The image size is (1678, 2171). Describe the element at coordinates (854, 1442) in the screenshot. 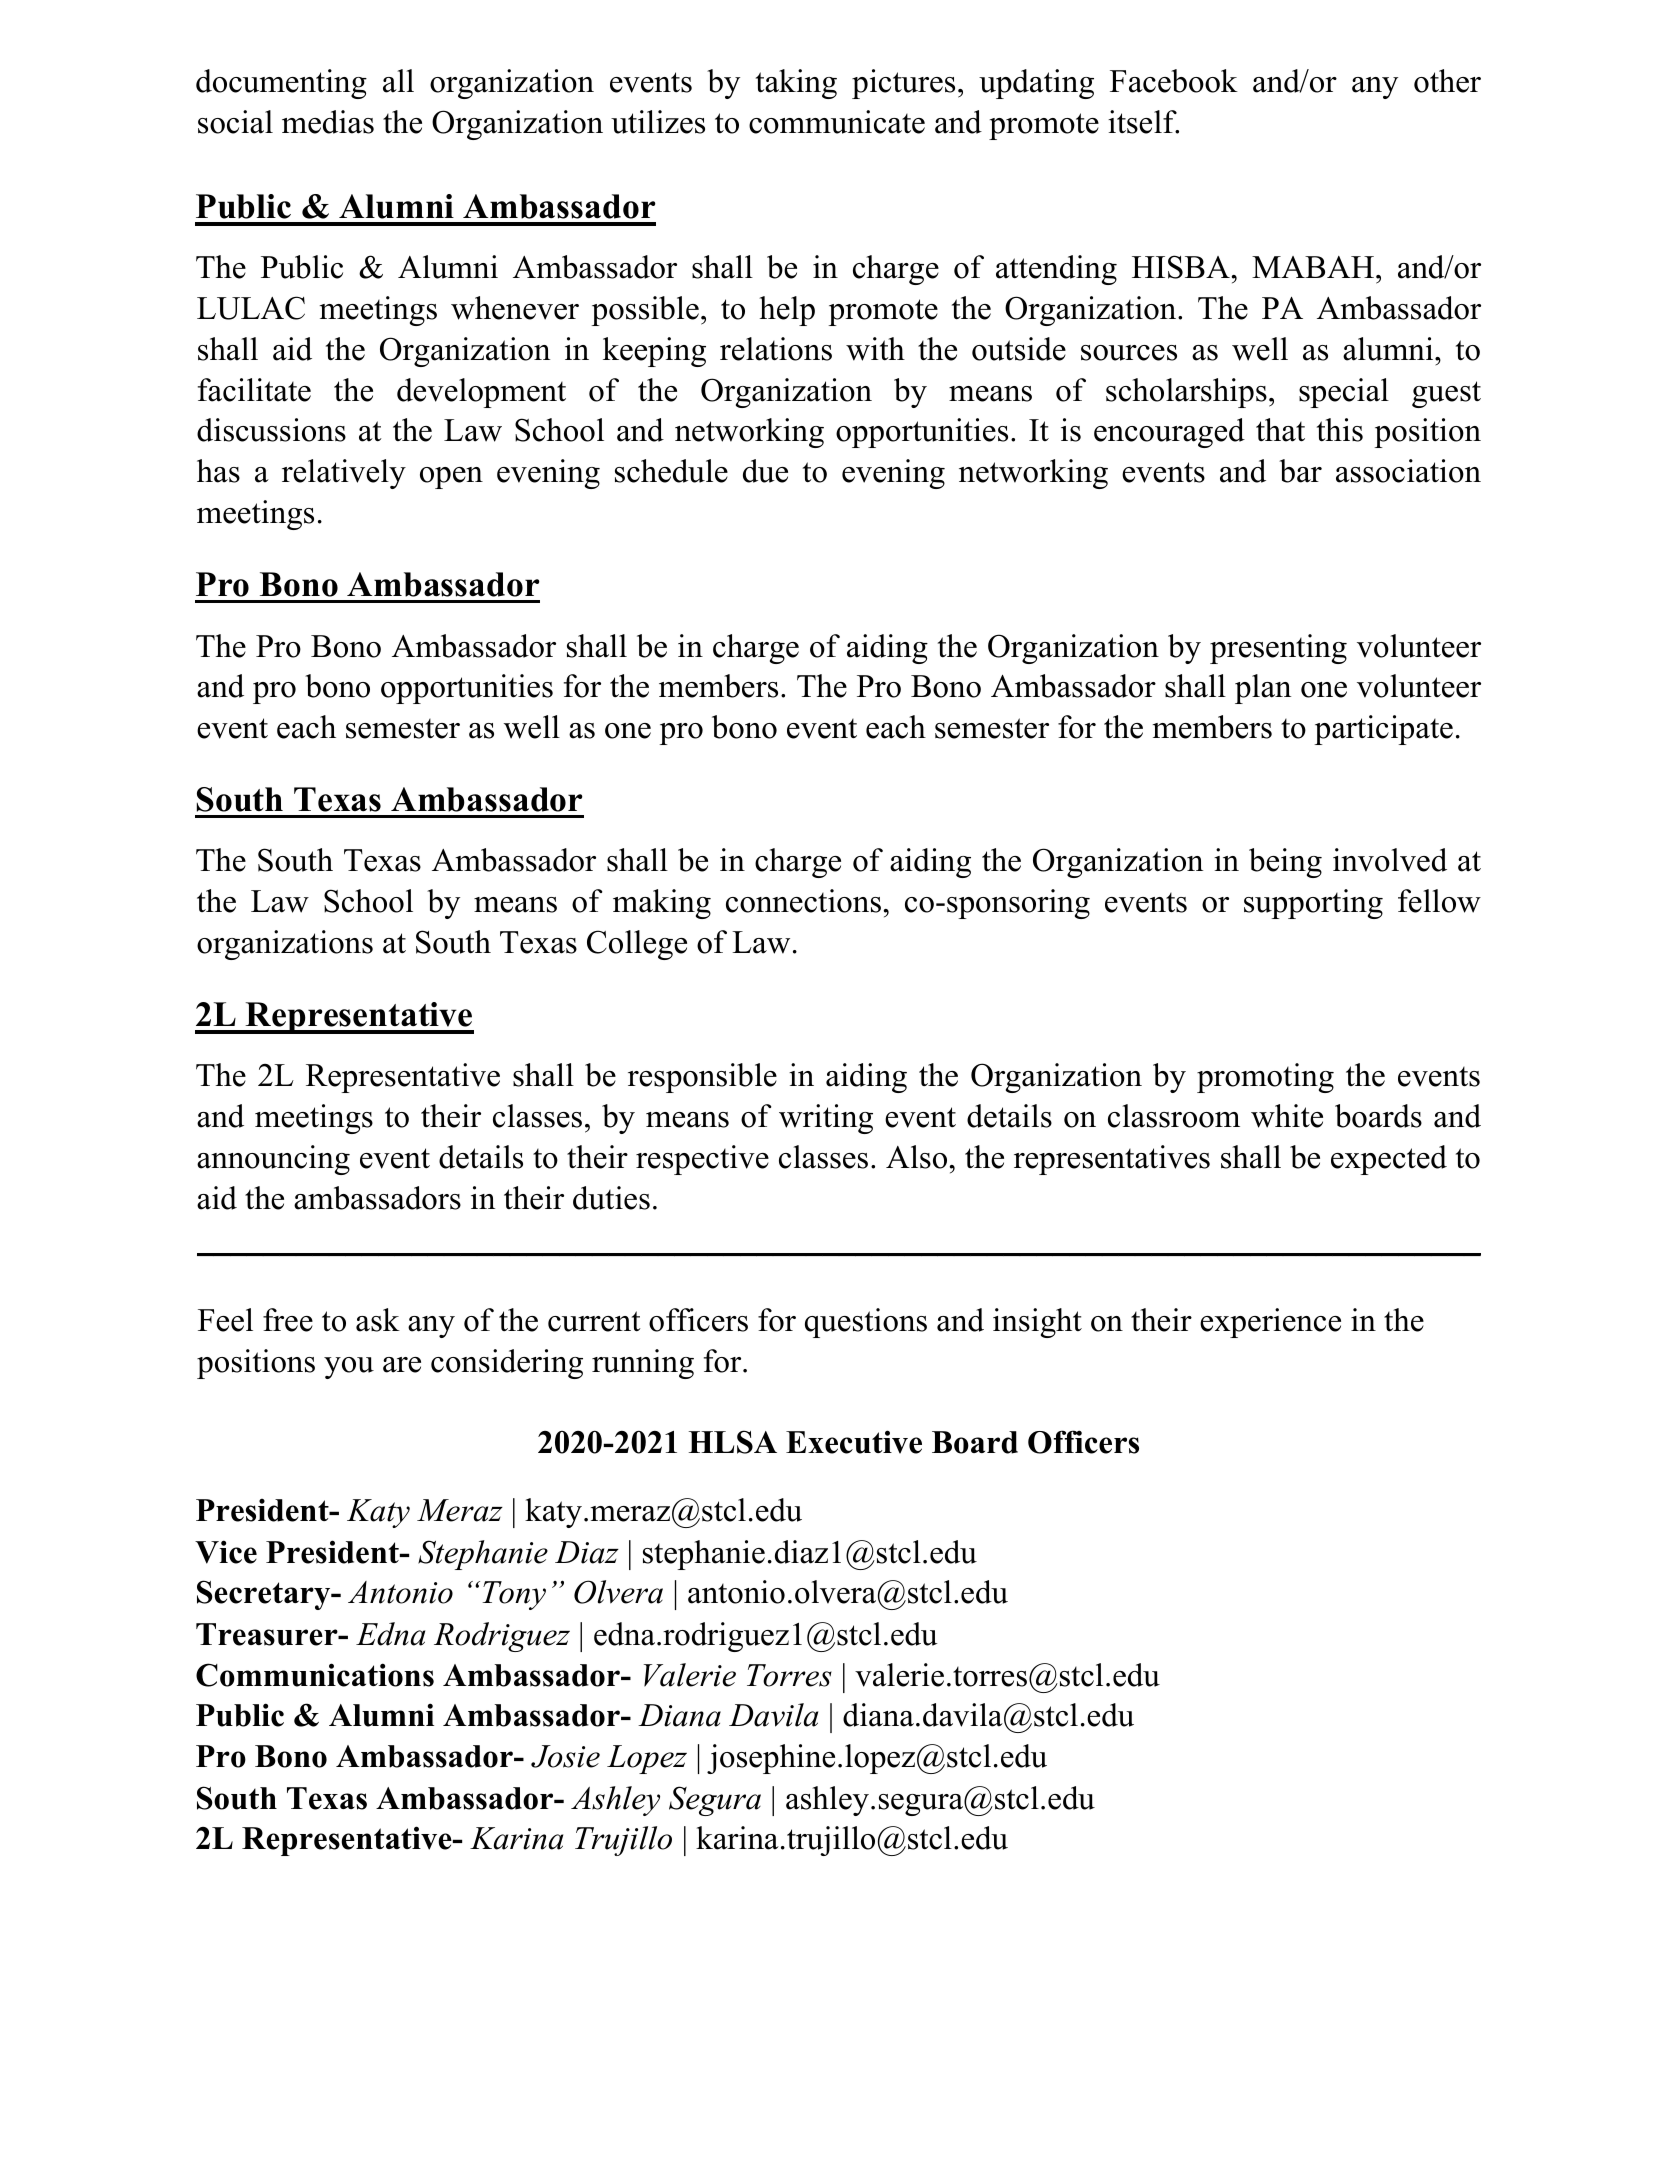

I see `Executive` at that location.
